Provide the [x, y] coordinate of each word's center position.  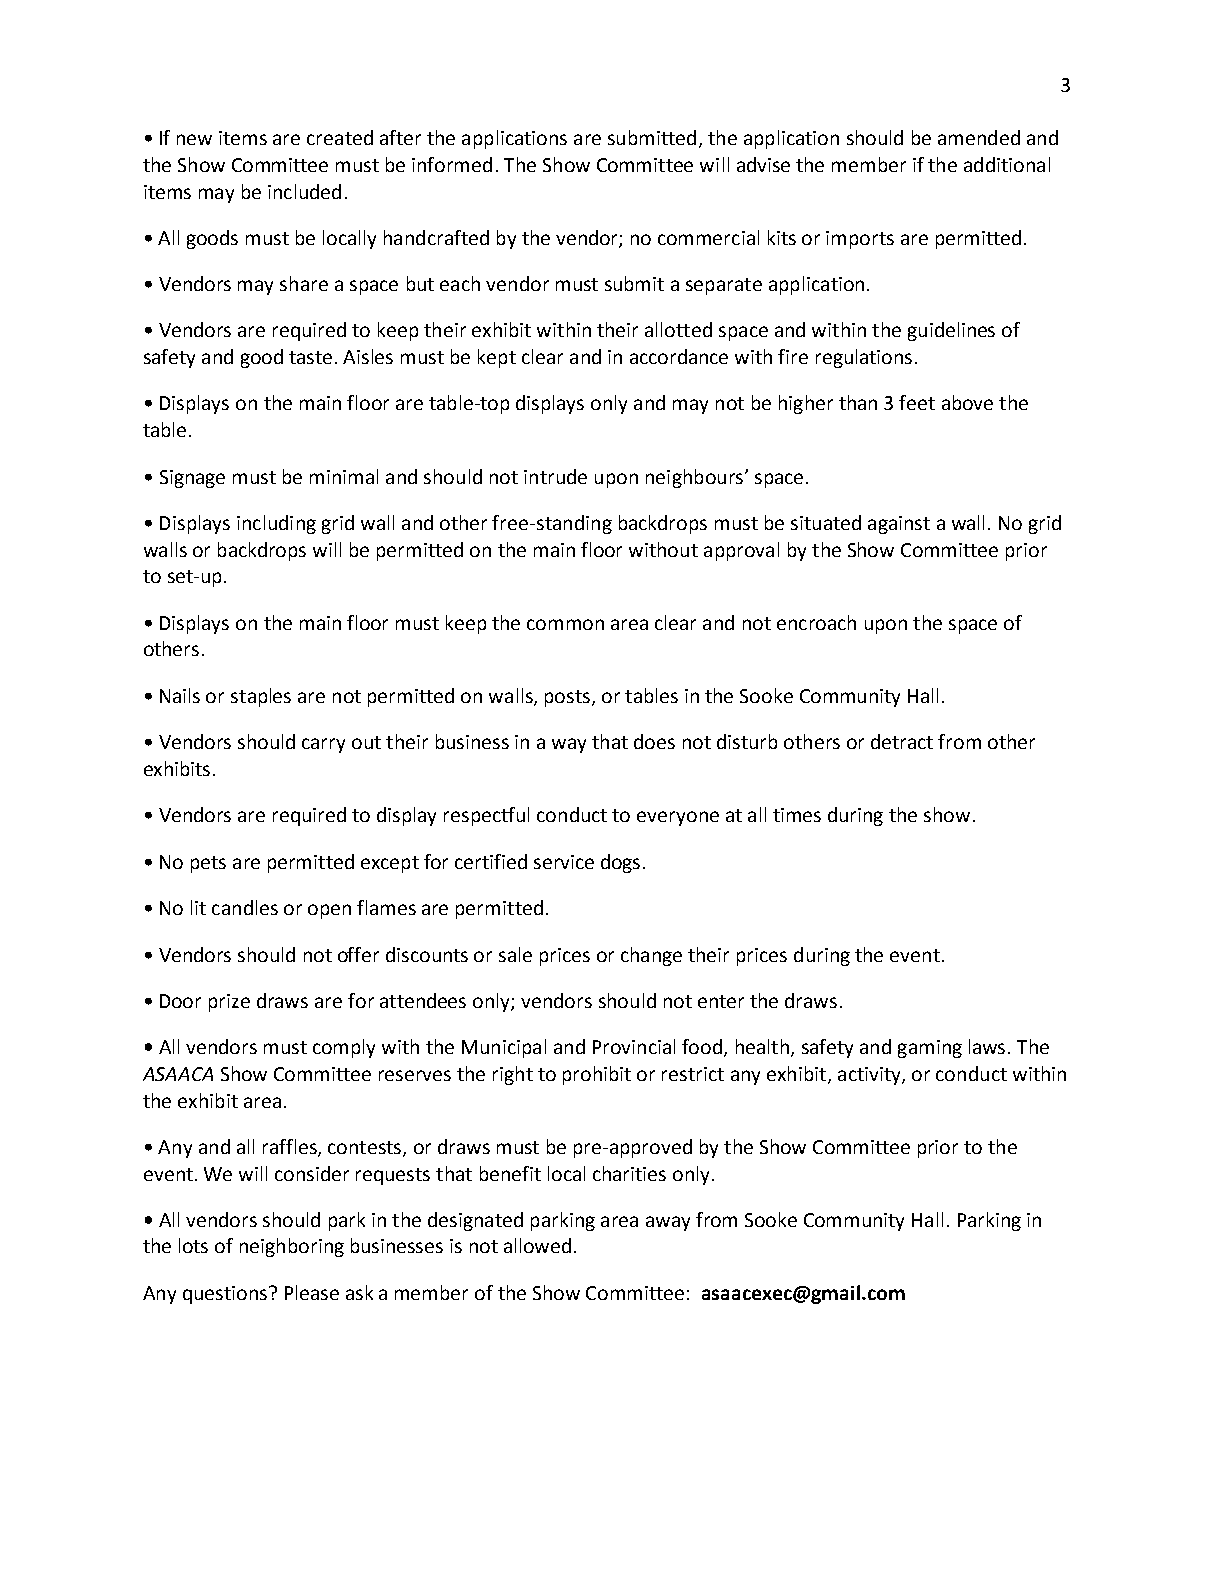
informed [452, 164]
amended [979, 137]
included [304, 191]
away [668, 1223]
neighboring [292, 1247]
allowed [537, 1245]
